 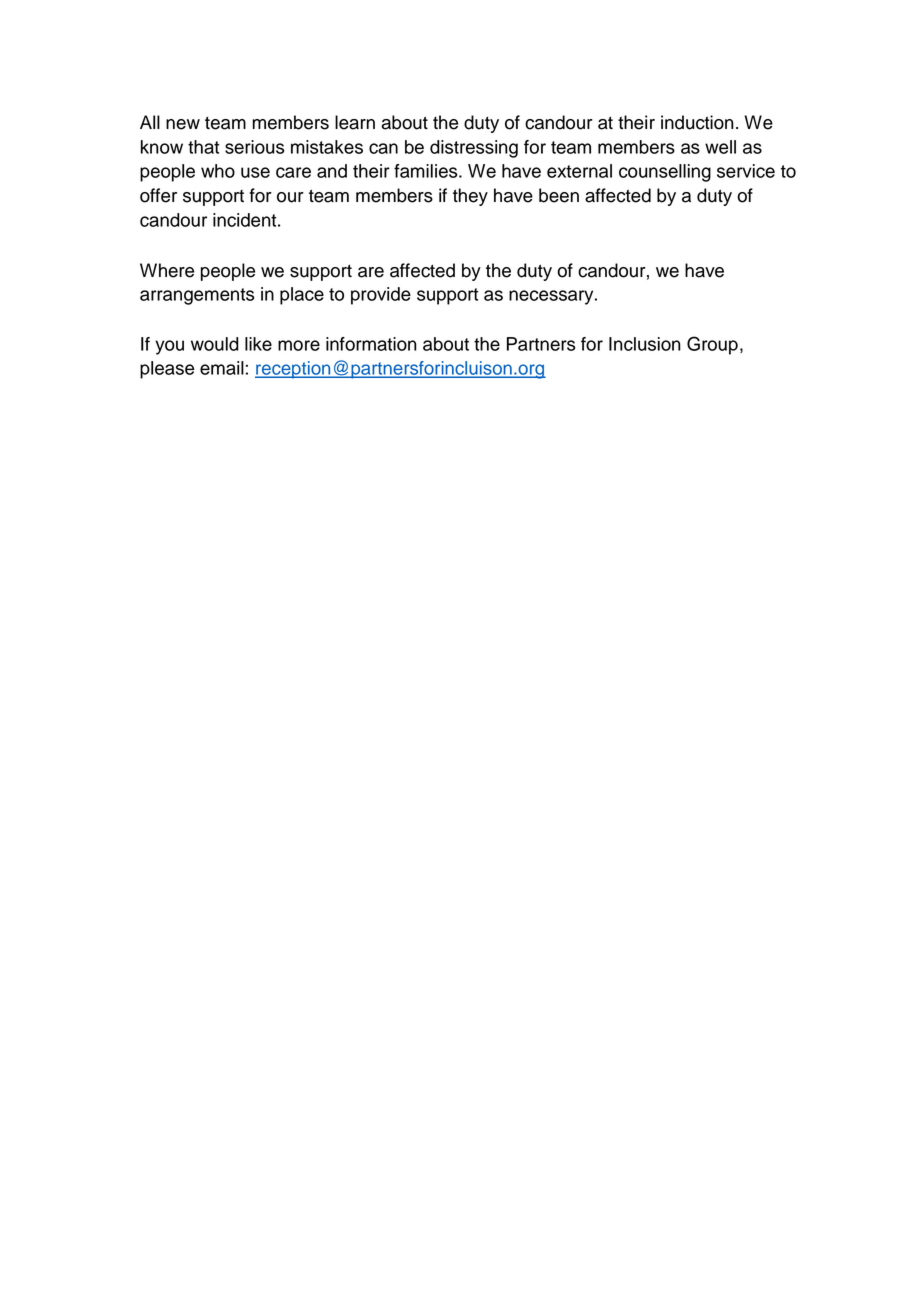 What do you see at coordinates (183, 124) in the screenshot?
I see `new` at bounding box center [183, 124].
